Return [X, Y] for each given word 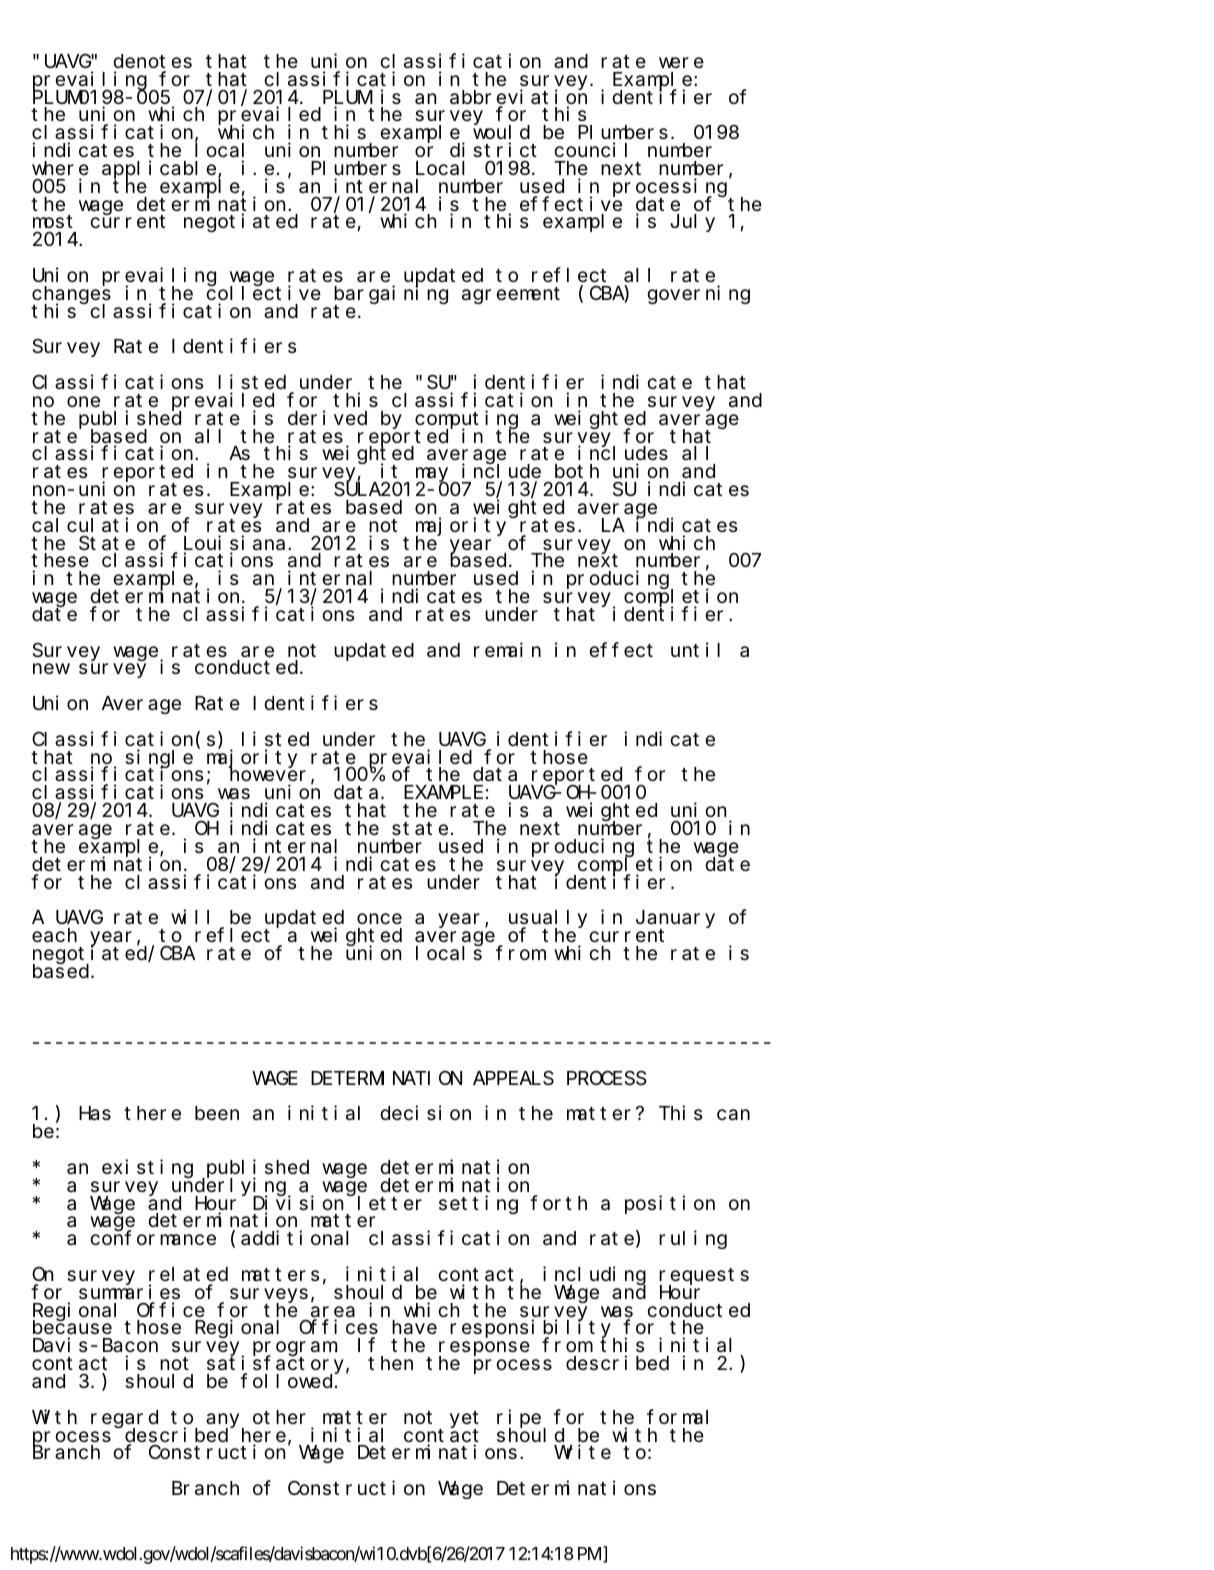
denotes [152, 61]
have [414, 1327]
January [675, 920]
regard [124, 1420]
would [501, 134]
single [159, 759]
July [692, 223]
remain [507, 649]
